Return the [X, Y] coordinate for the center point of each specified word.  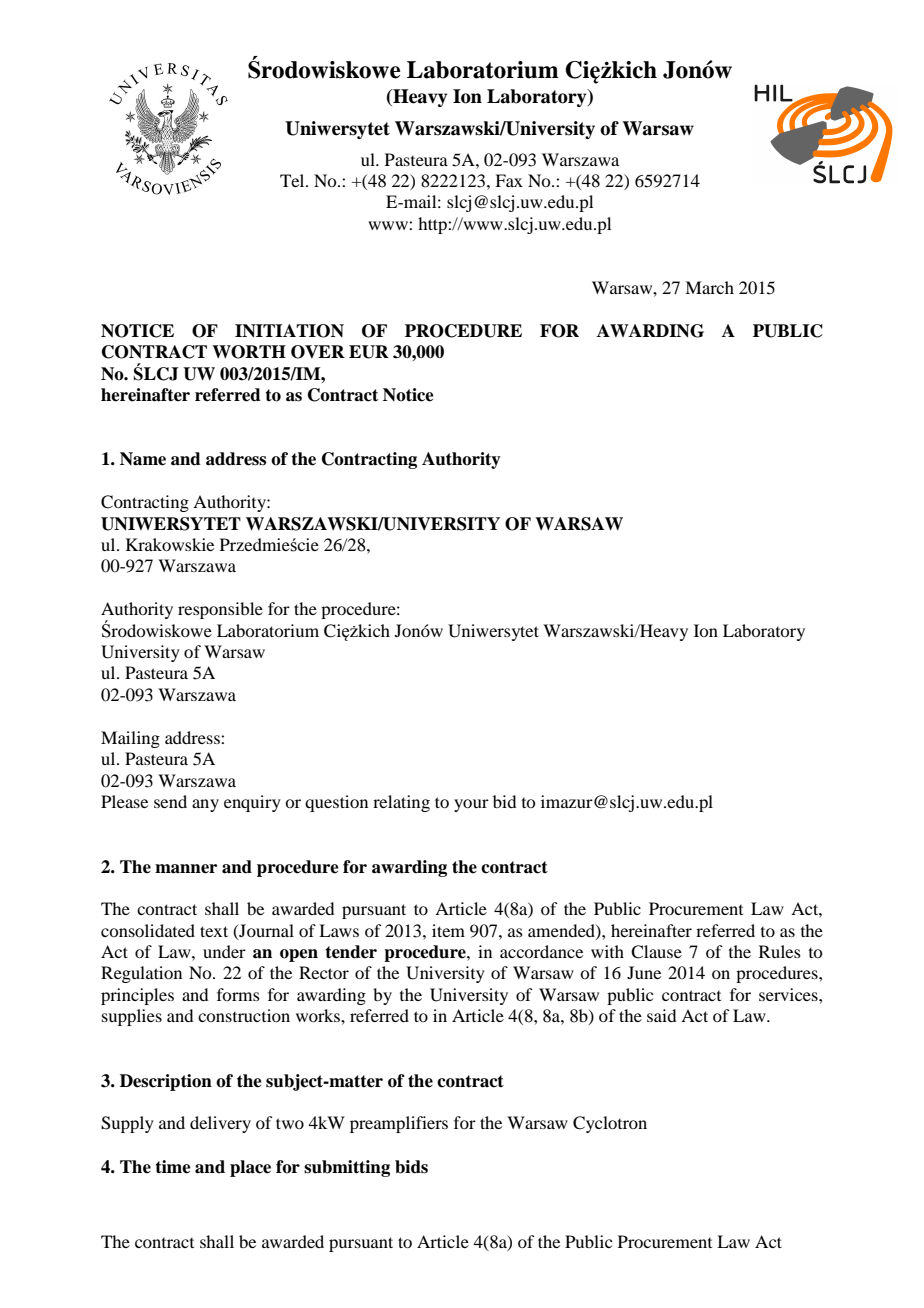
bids [411, 1167]
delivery [220, 1124]
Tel [293, 180]
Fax [509, 180]
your [471, 805]
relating [401, 803]
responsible [220, 610]
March [709, 287]
